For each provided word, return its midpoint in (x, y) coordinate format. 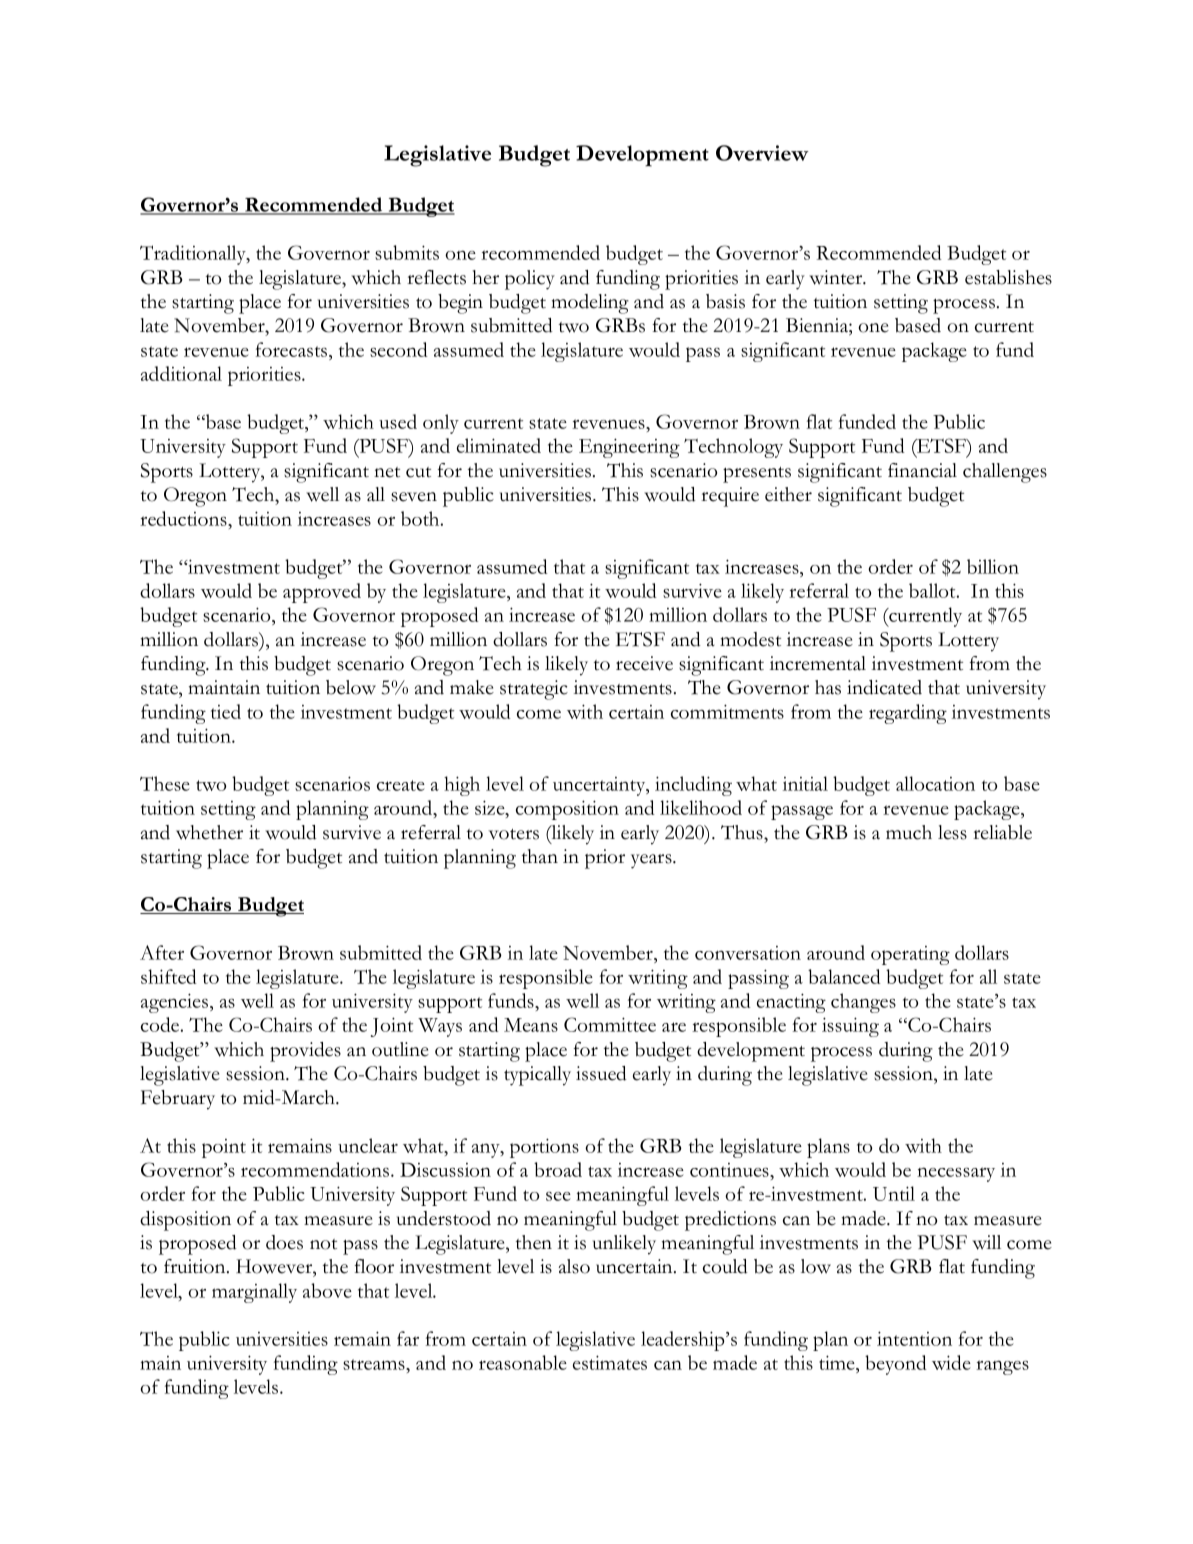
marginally (254, 1293)
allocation (935, 783)
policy (530, 280)
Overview (762, 153)
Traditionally (194, 255)
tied (226, 711)
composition (567, 810)
